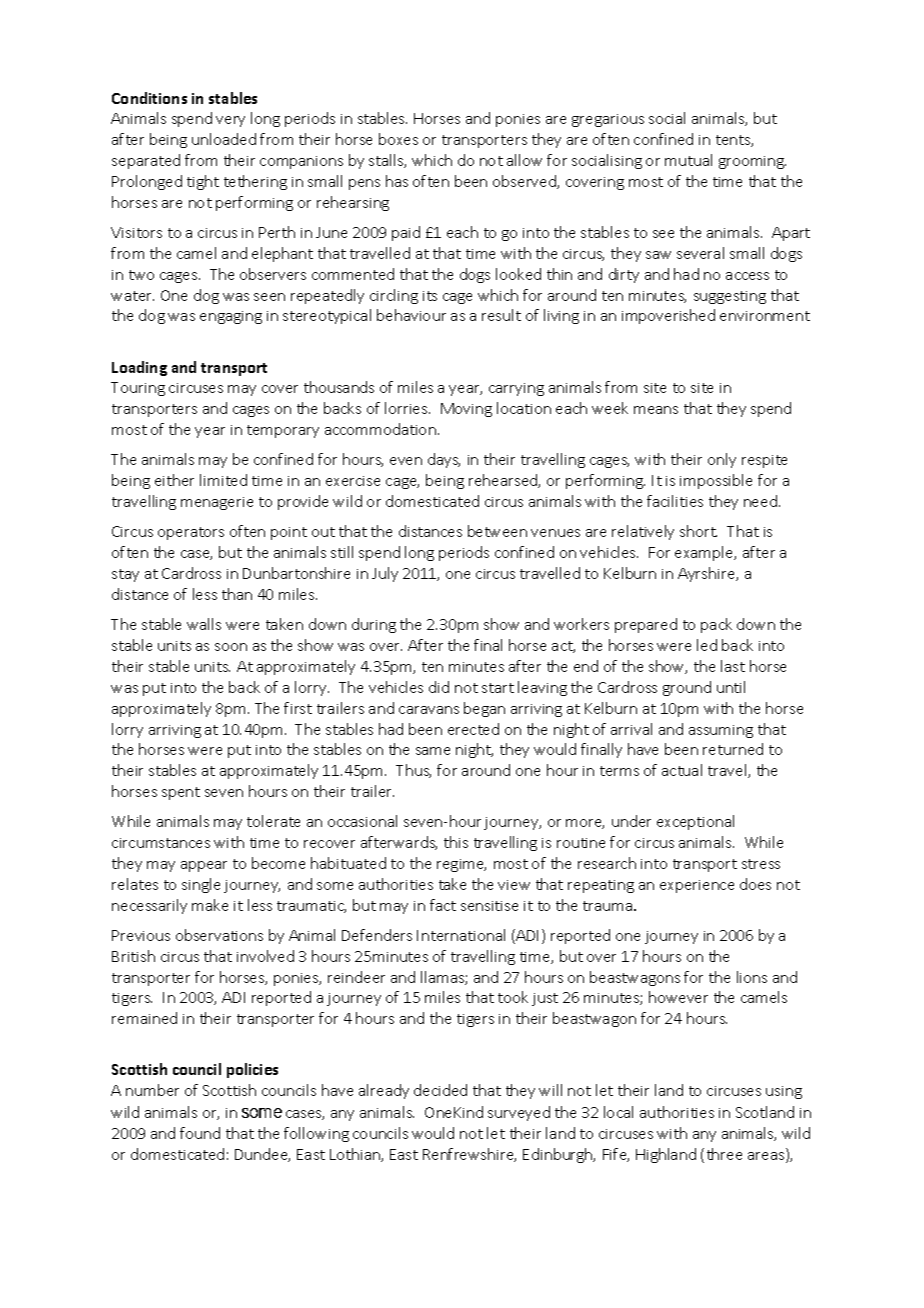 This page has width=924, height=1308. Describe the element at coordinates (224, 139) in the page. I see `unloaded` at that location.
